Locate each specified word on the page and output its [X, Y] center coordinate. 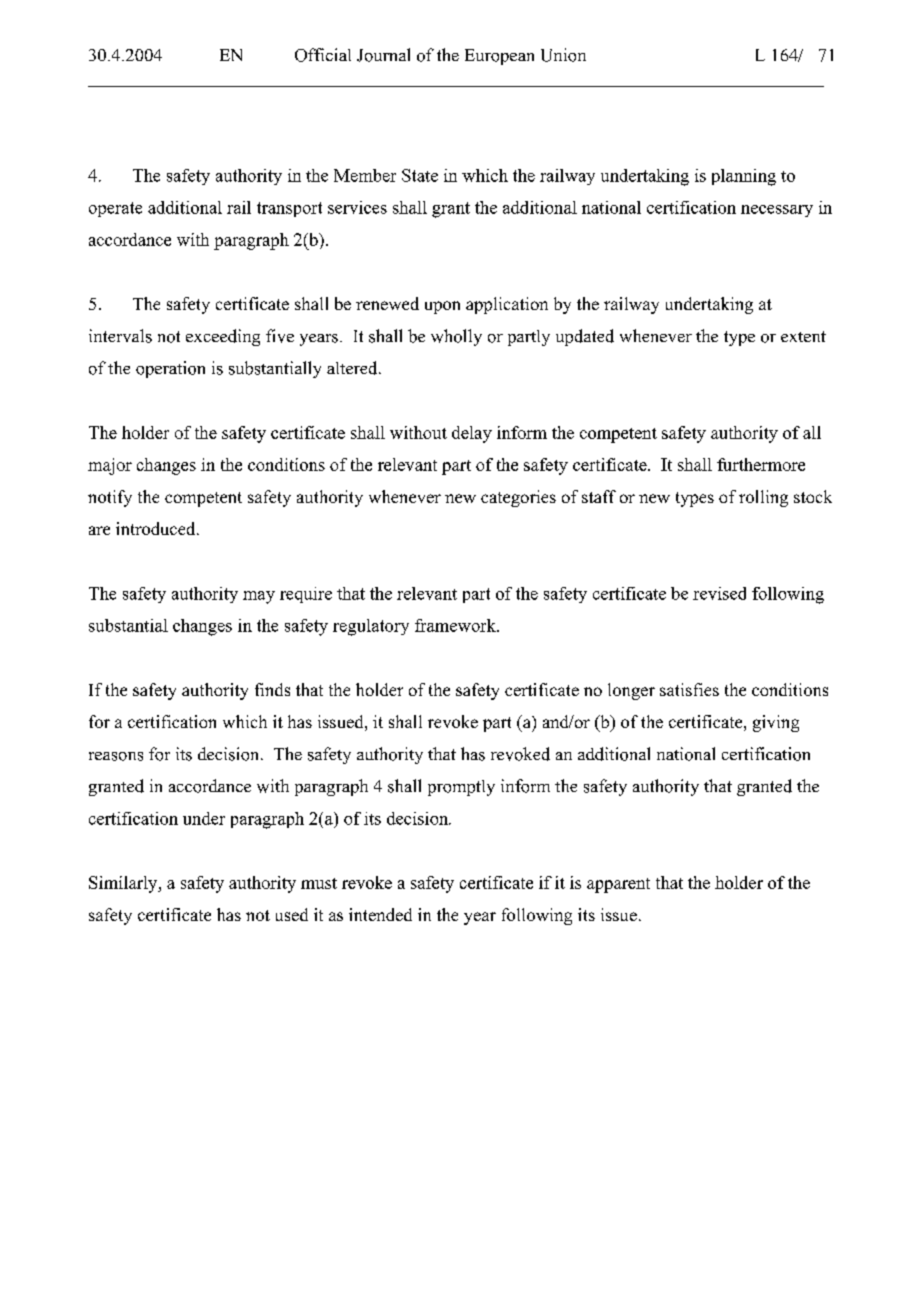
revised [719, 593]
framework [456, 625]
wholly [456, 337]
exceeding [223, 337]
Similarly [124, 884]
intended [380, 914]
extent [803, 336]
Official [323, 55]
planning [744, 177]
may [259, 597]
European [499, 57]
